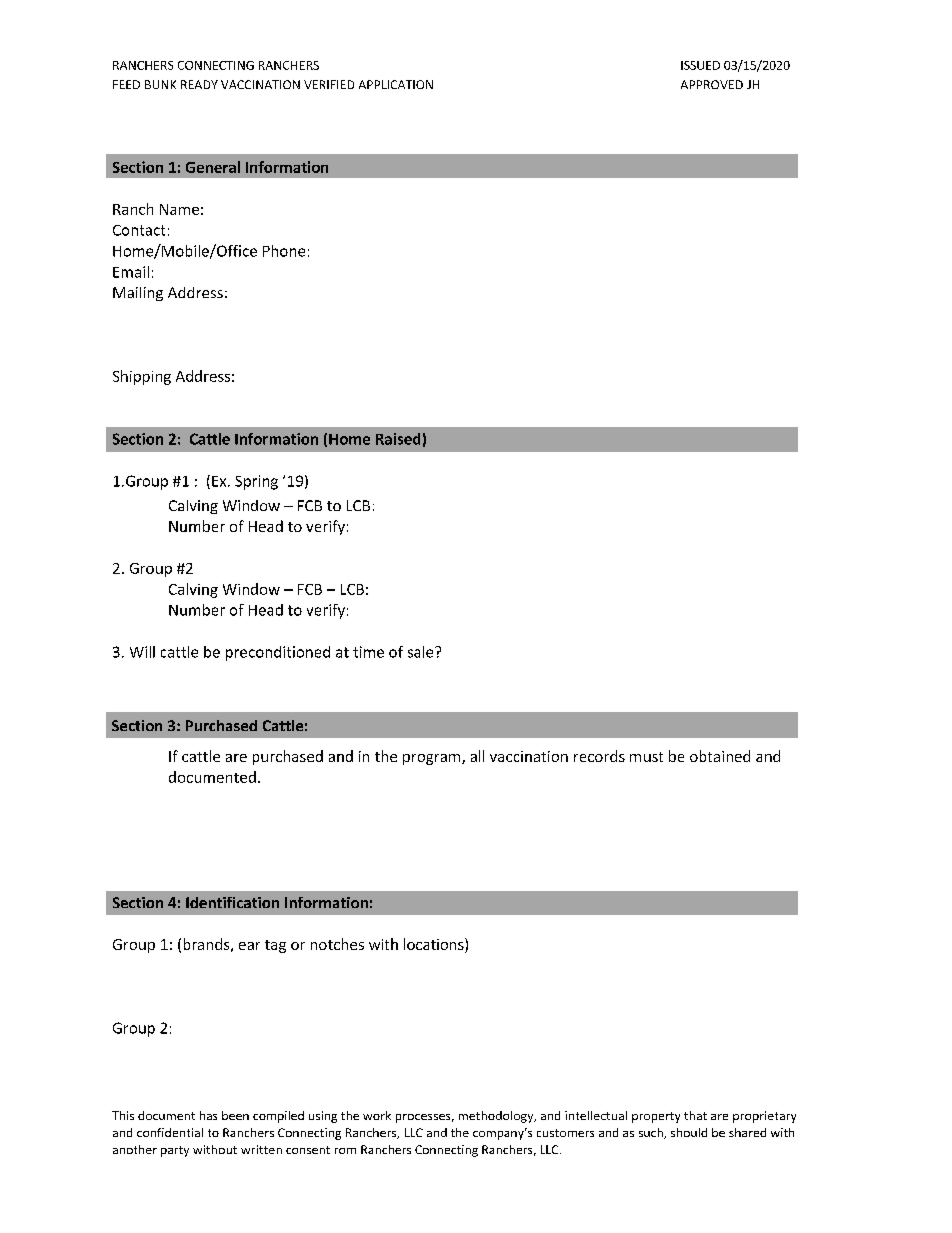 This page has width=952, height=1233. Describe the element at coordinates (720, 756) in the page. I see `obtained` at that location.
